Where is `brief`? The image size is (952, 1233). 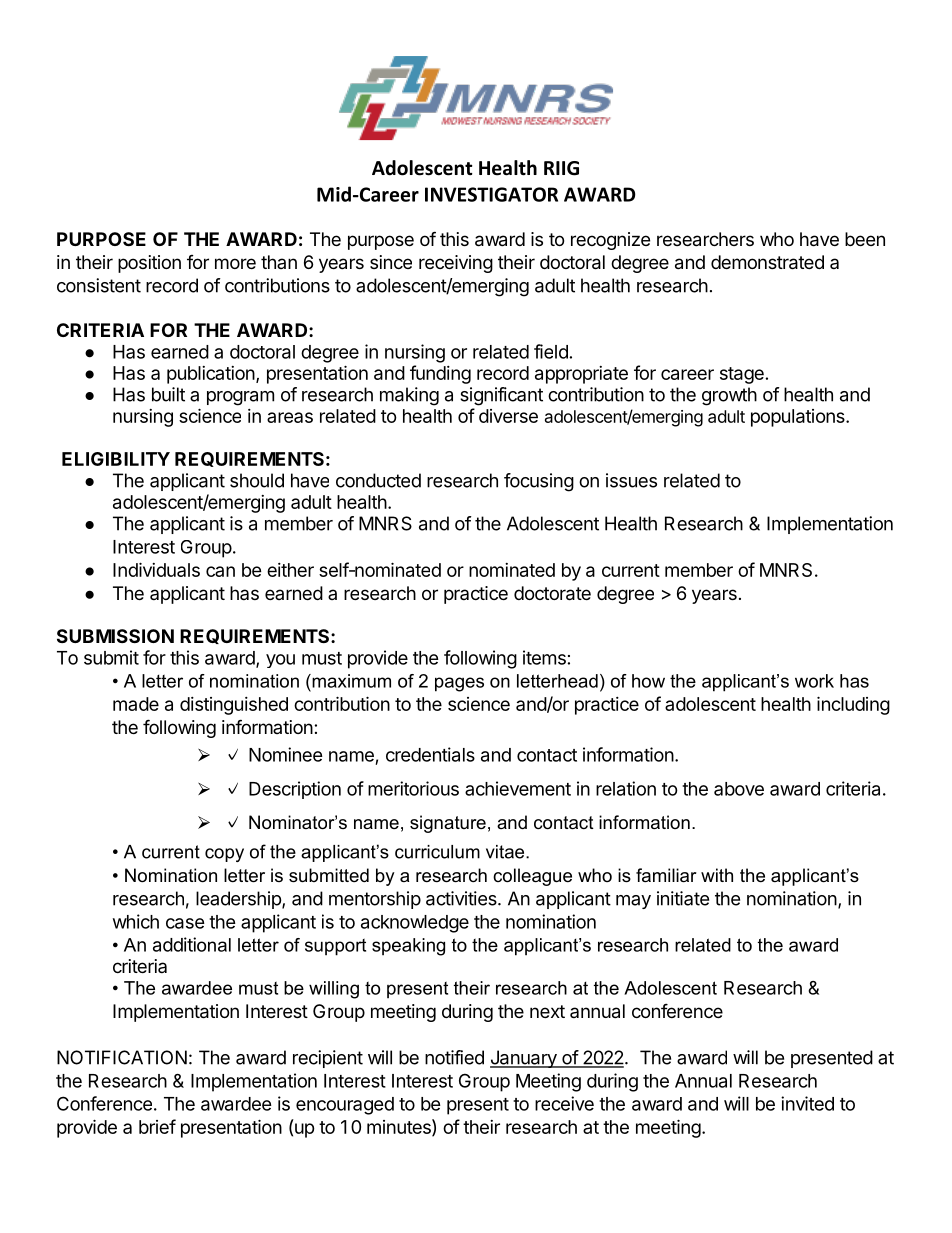 brief is located at coordinates (157, 1126).
